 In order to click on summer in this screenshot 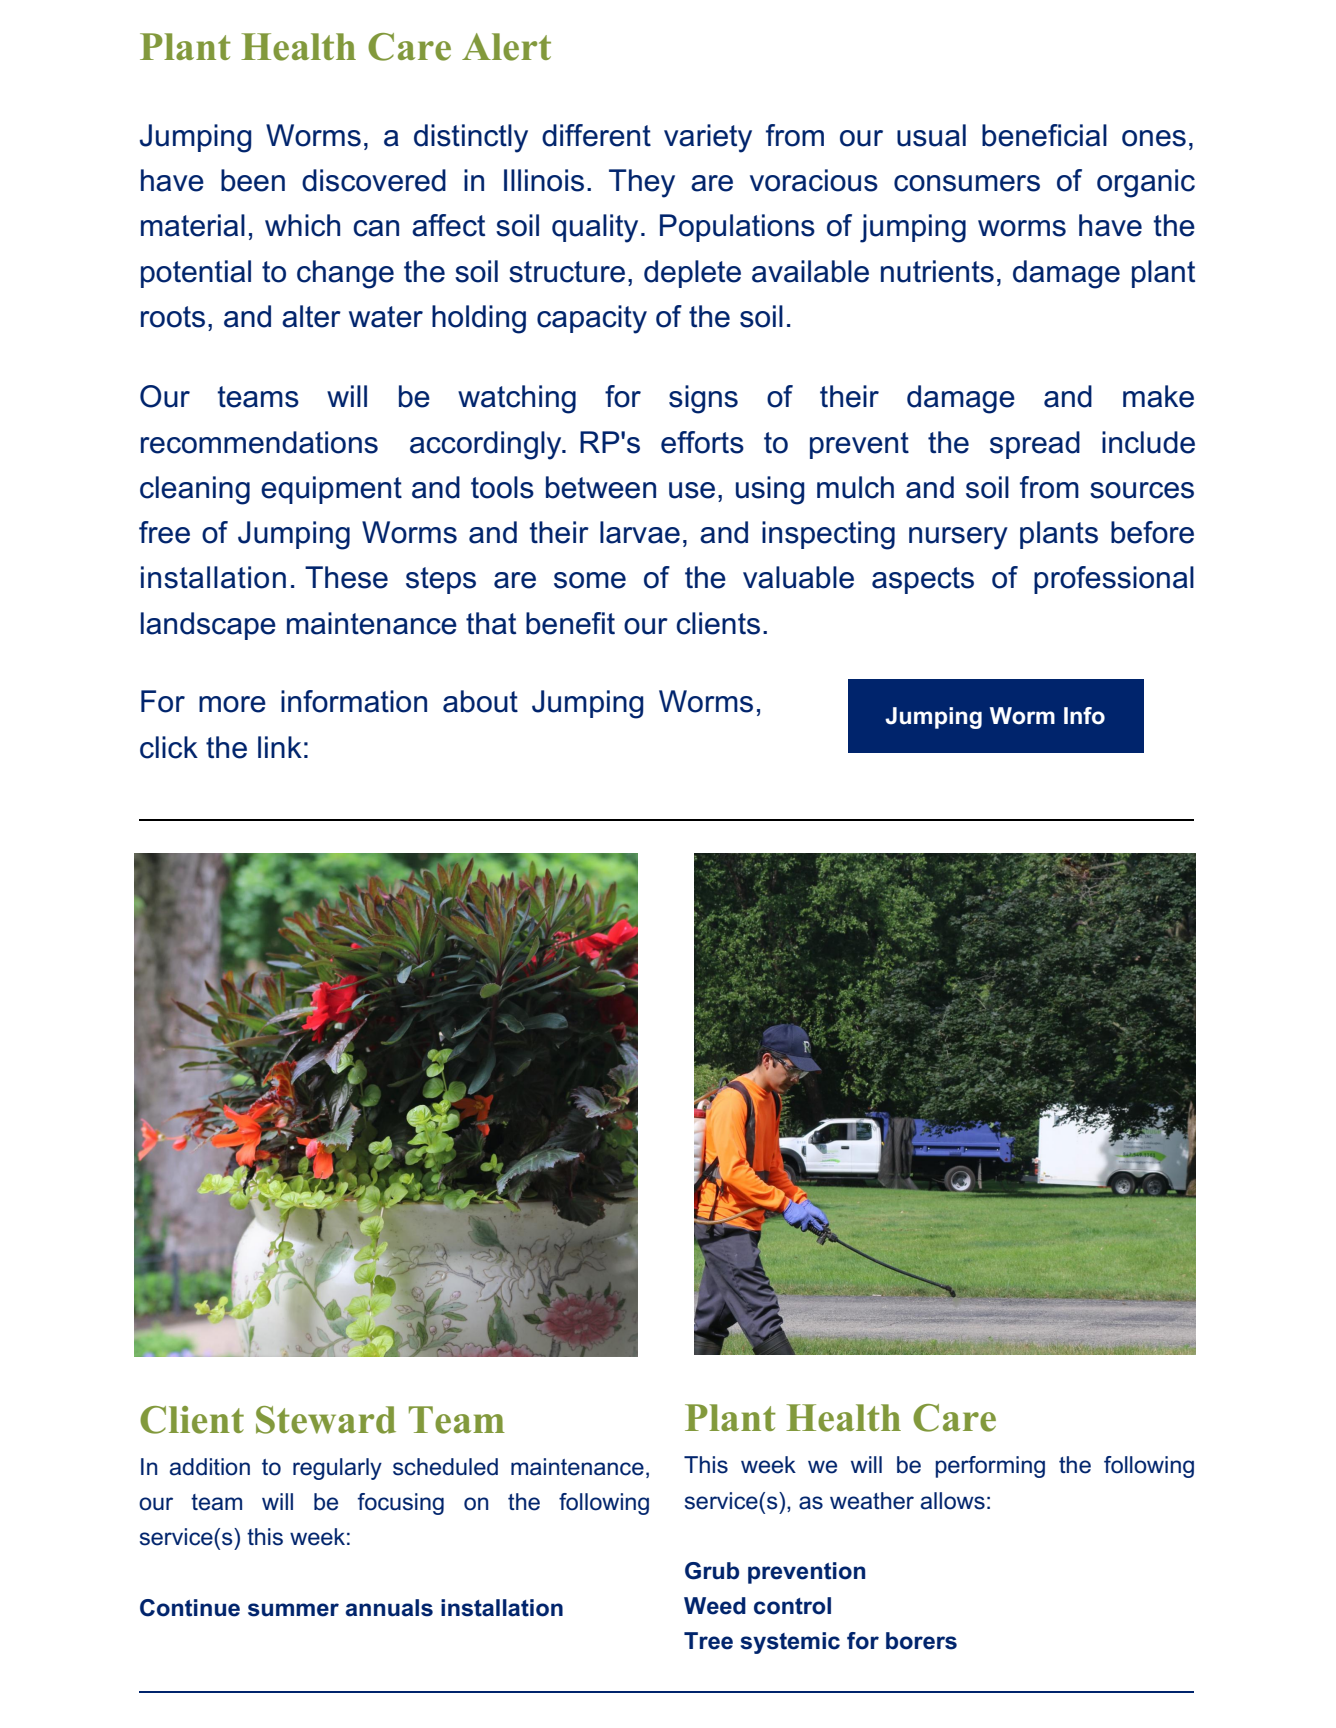, I will do `click(293, 1610)`.
